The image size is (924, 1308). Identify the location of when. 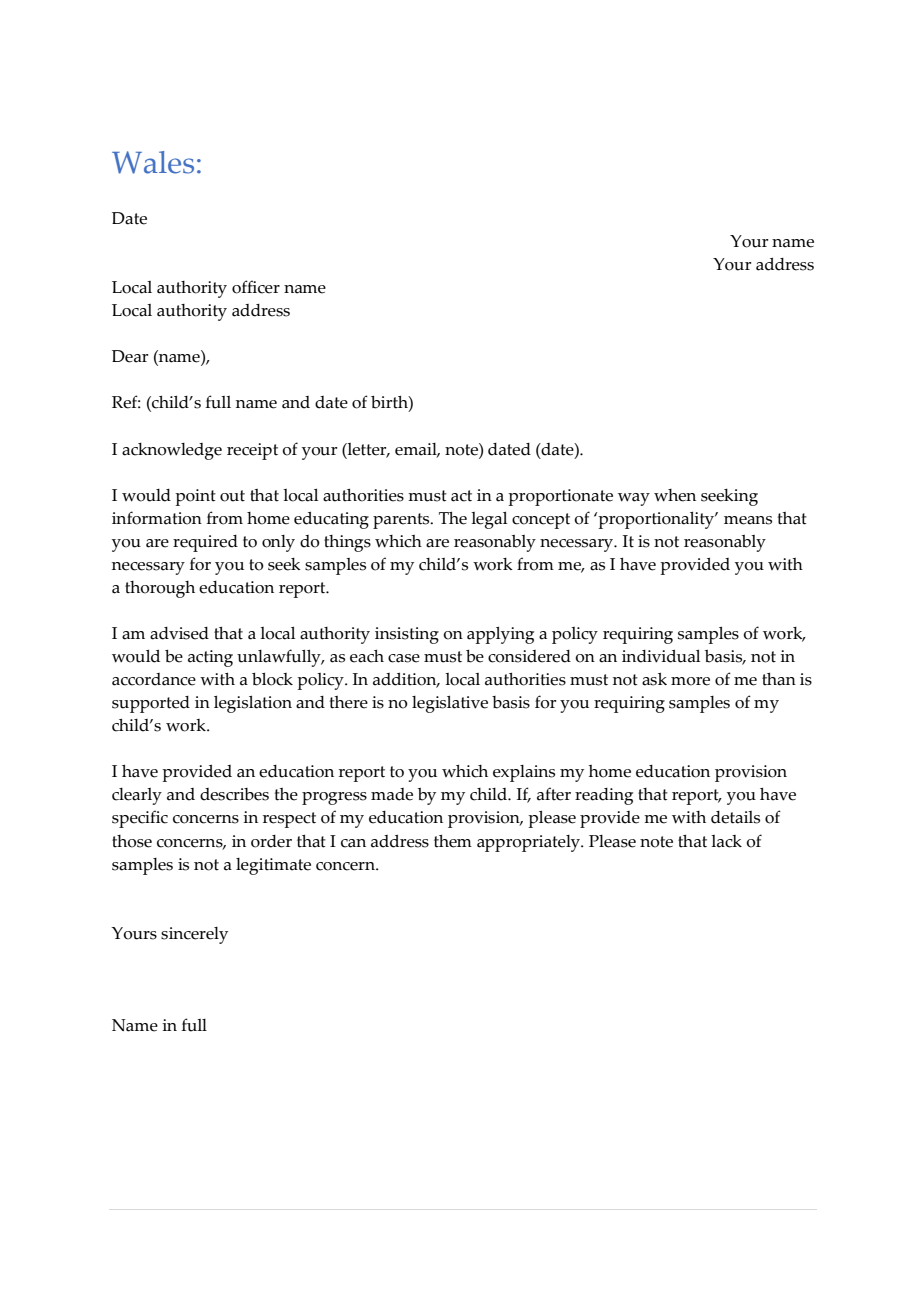
(675, 495).
